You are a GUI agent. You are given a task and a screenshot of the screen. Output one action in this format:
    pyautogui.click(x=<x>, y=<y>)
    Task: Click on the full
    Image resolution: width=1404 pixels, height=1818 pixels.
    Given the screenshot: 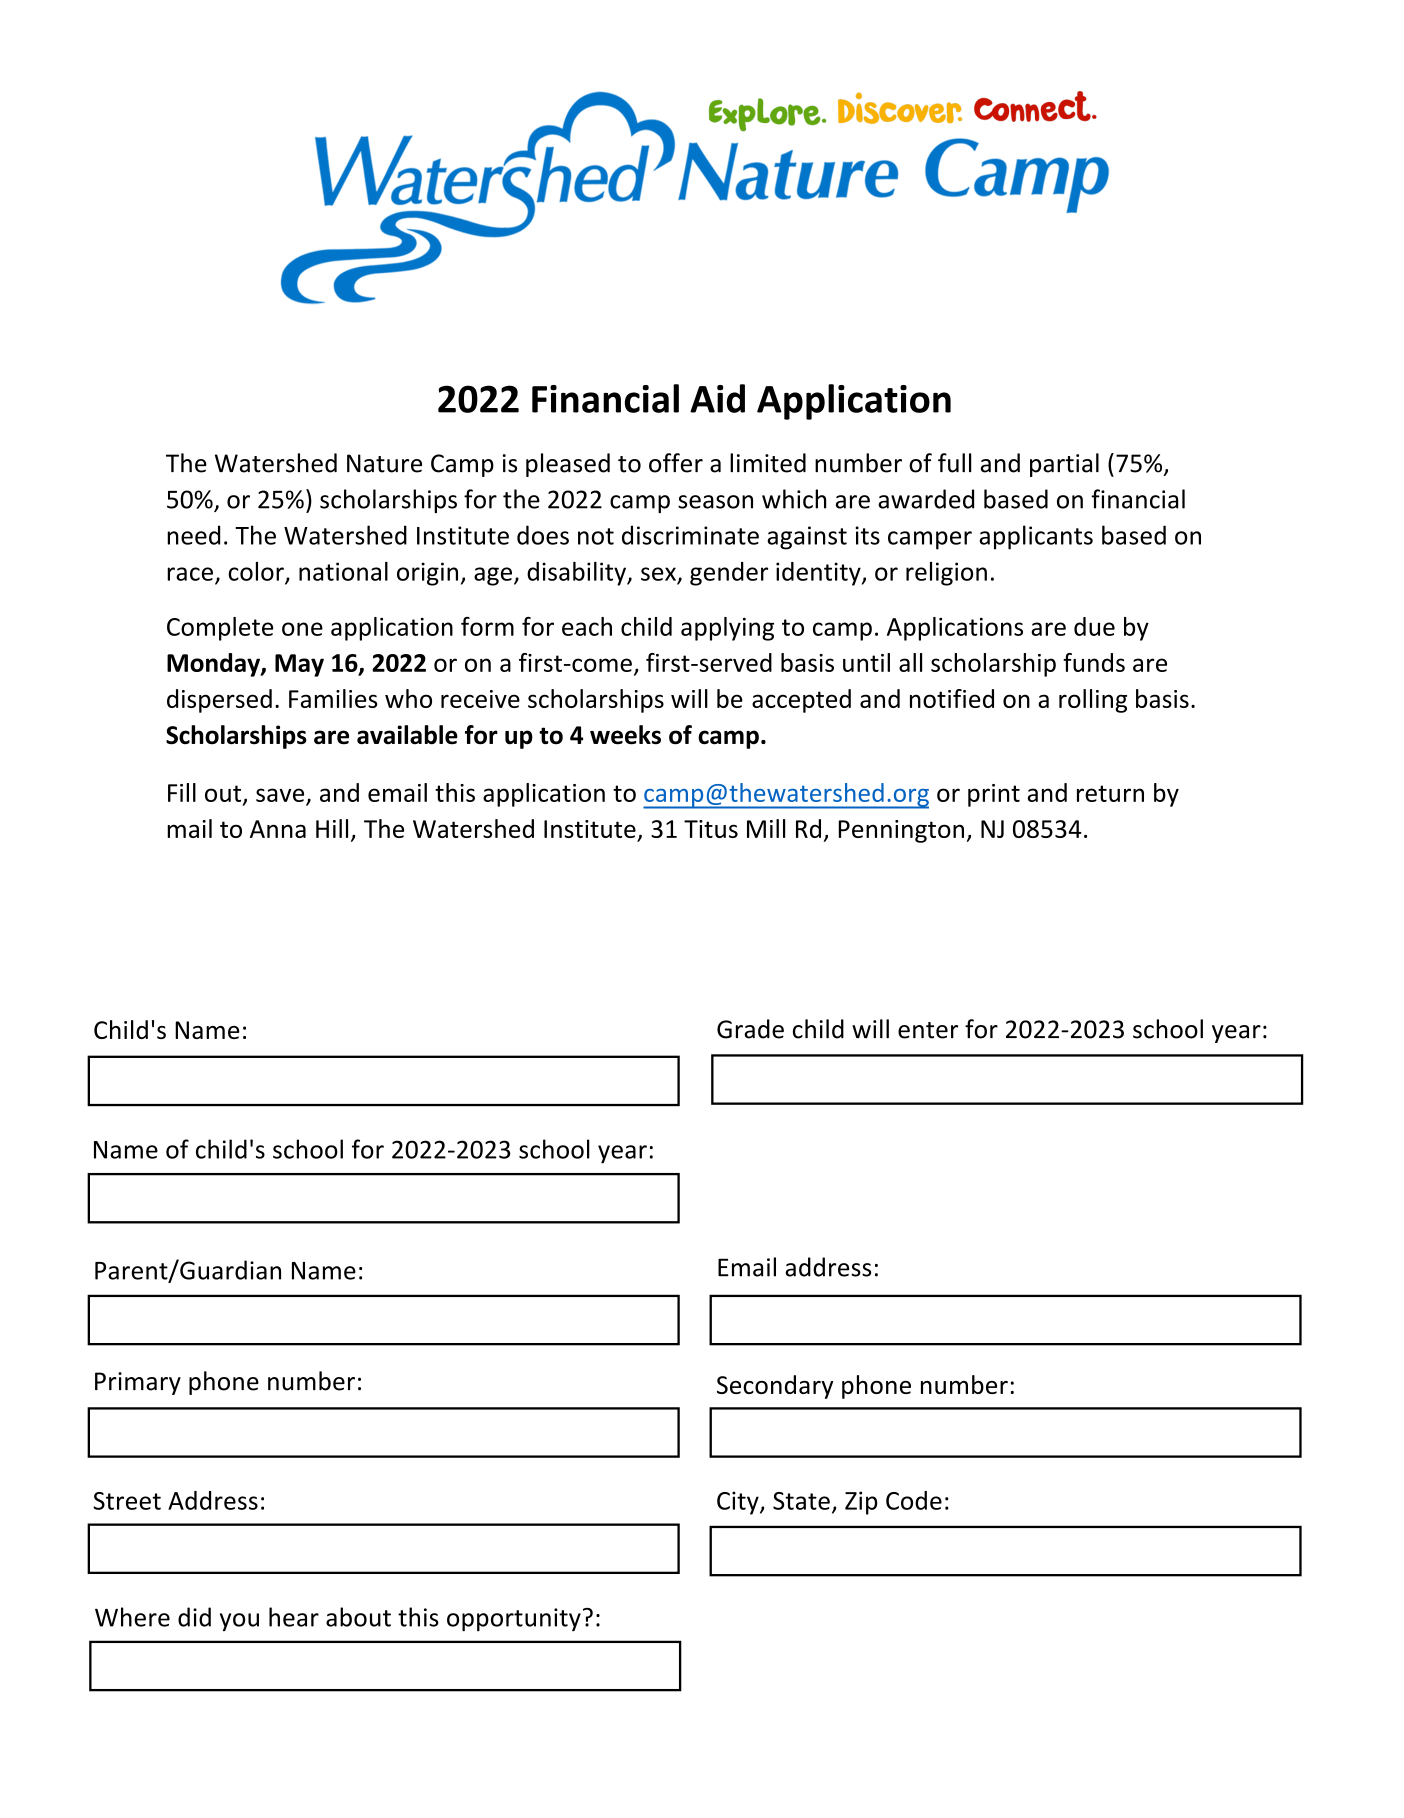 What is the action you would take?
    pyautogui.click(x=954, y=463)
